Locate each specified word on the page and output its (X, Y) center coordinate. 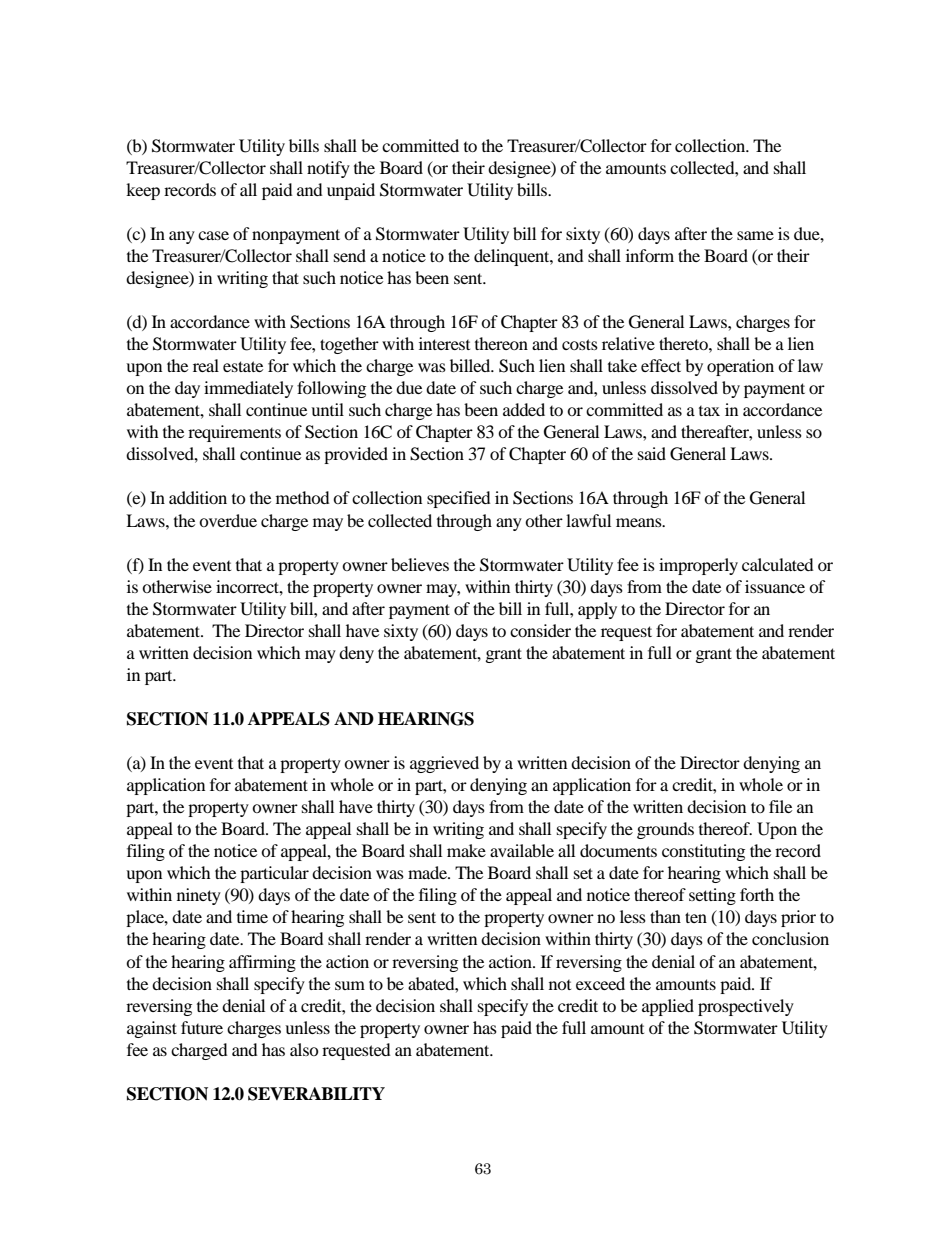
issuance (775, 586)
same (755, 235)
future (202, 1027)
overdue (228, 520)
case (213, 235)
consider (540, 630)
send (350, 255)
